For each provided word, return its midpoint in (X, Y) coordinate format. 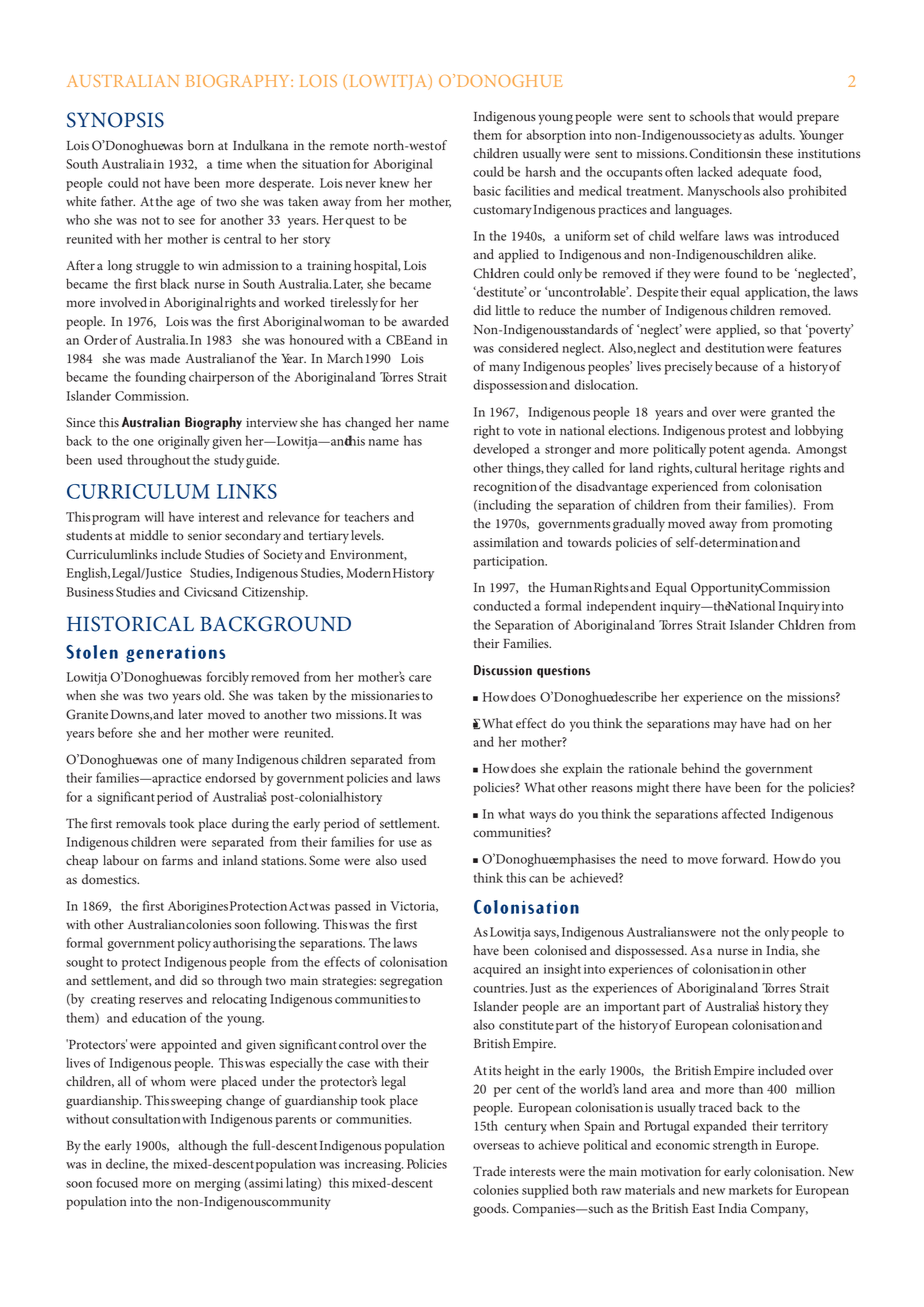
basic (487, 190)
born (201, 145)
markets (751, 1189)
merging (217, 1184)
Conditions (721, 153)
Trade (489, 1171)
